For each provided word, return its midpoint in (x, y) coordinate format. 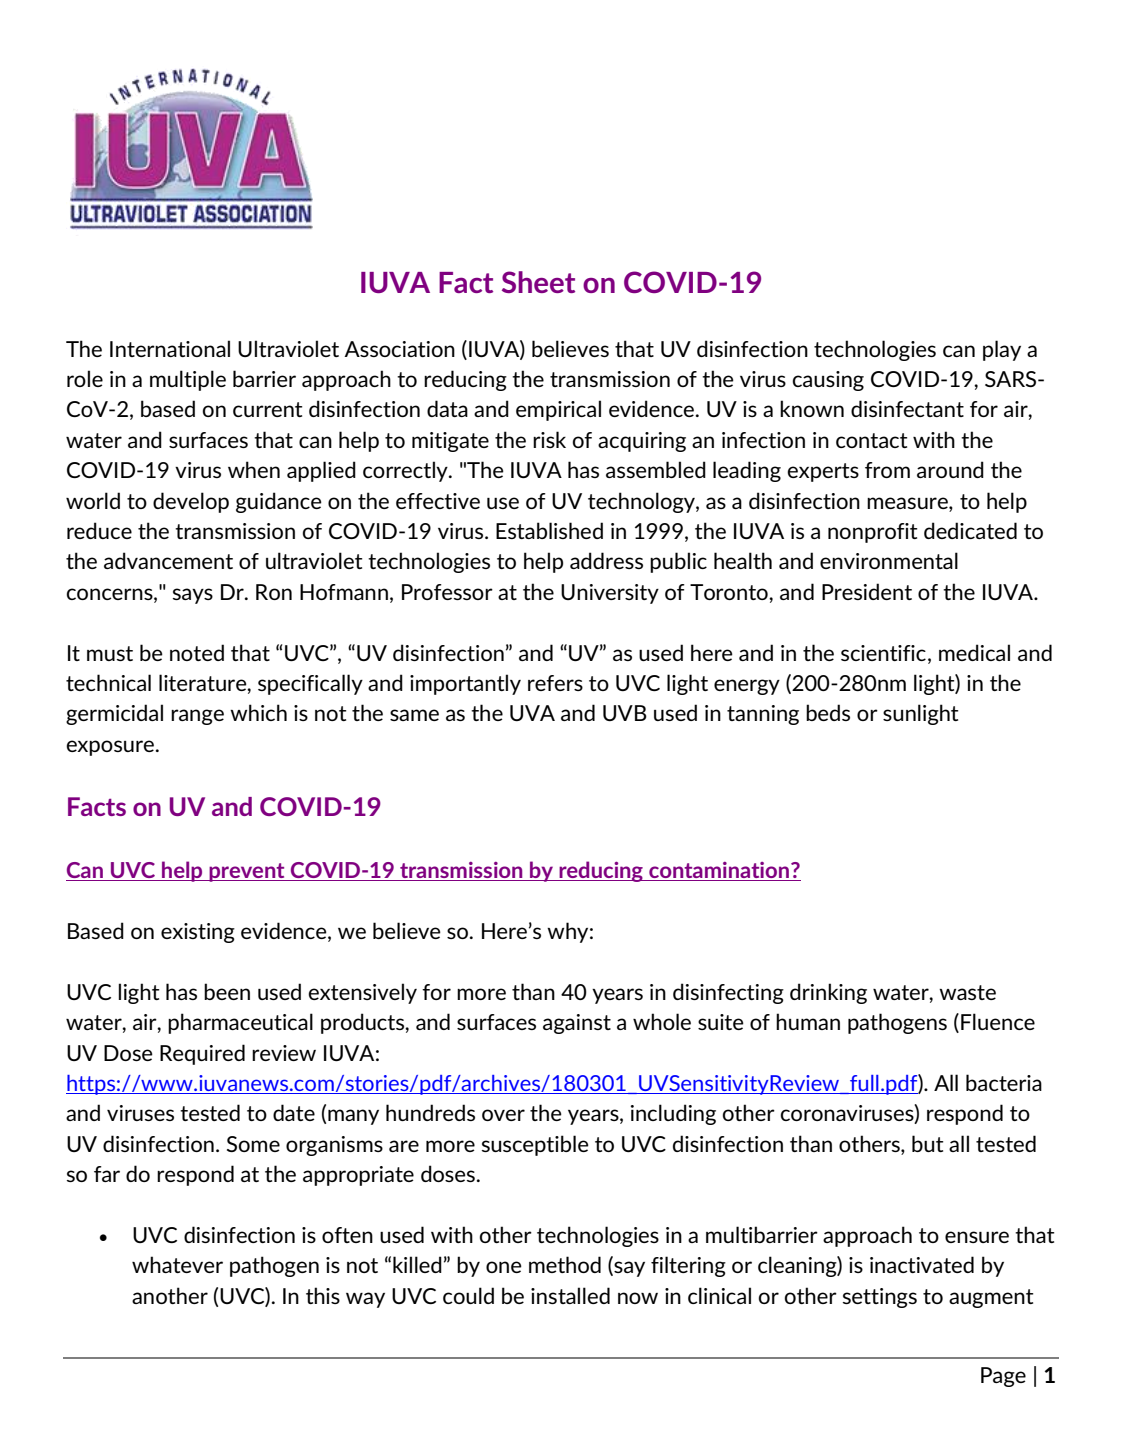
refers (555, 683)
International (170, 348)
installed (570, 1295)
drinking (828, 993)
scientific (883, 653)
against (577, 1024)
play (1002, 350)
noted (197, 652)
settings (880, 1298)
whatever (177, 1264)
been (227, 991)
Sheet (538, 282)
